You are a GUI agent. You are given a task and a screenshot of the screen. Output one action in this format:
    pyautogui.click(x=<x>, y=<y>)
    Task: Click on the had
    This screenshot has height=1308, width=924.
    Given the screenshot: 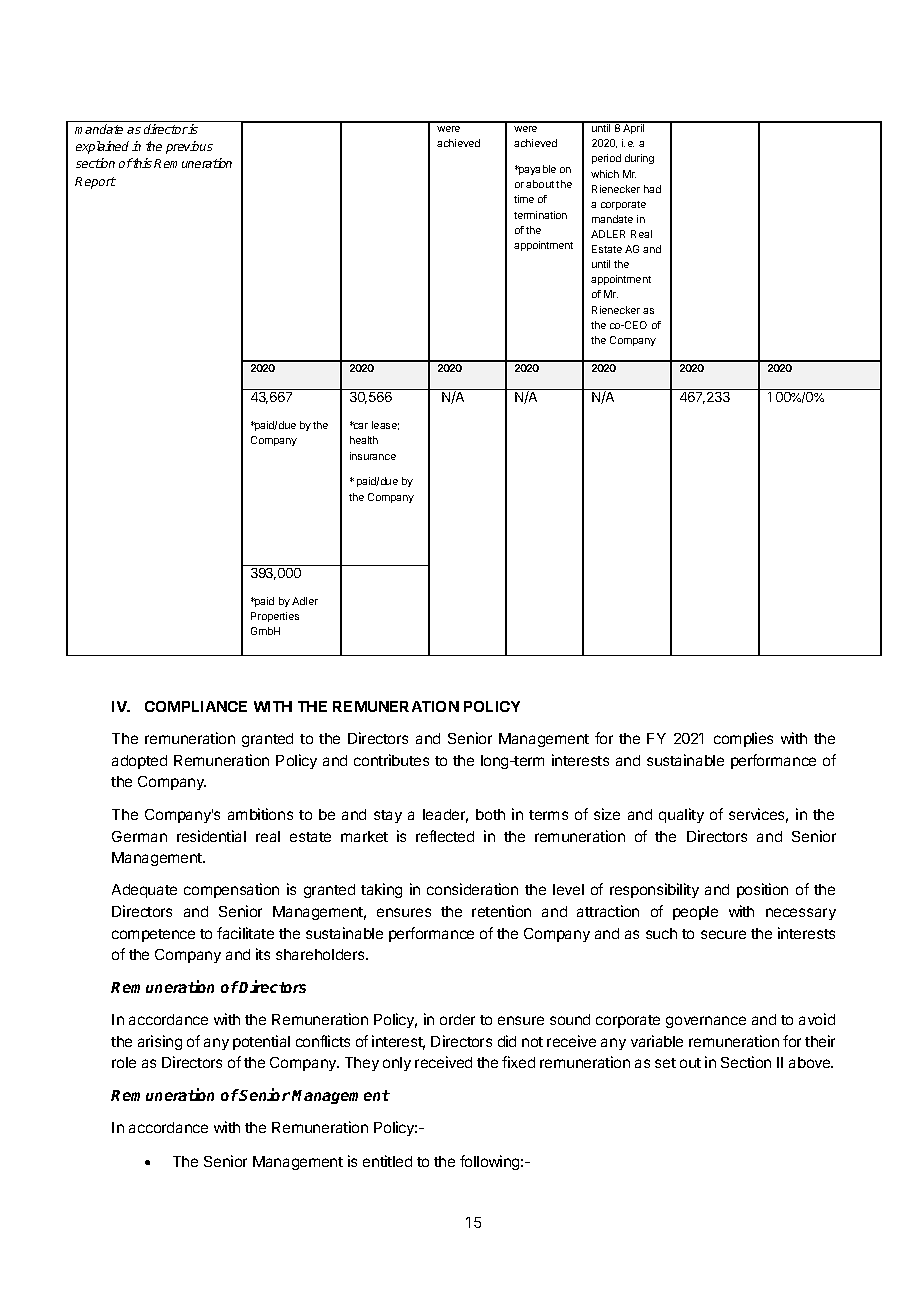 What is the action you would take?
    pyautogui.click(x=652, y=189)
